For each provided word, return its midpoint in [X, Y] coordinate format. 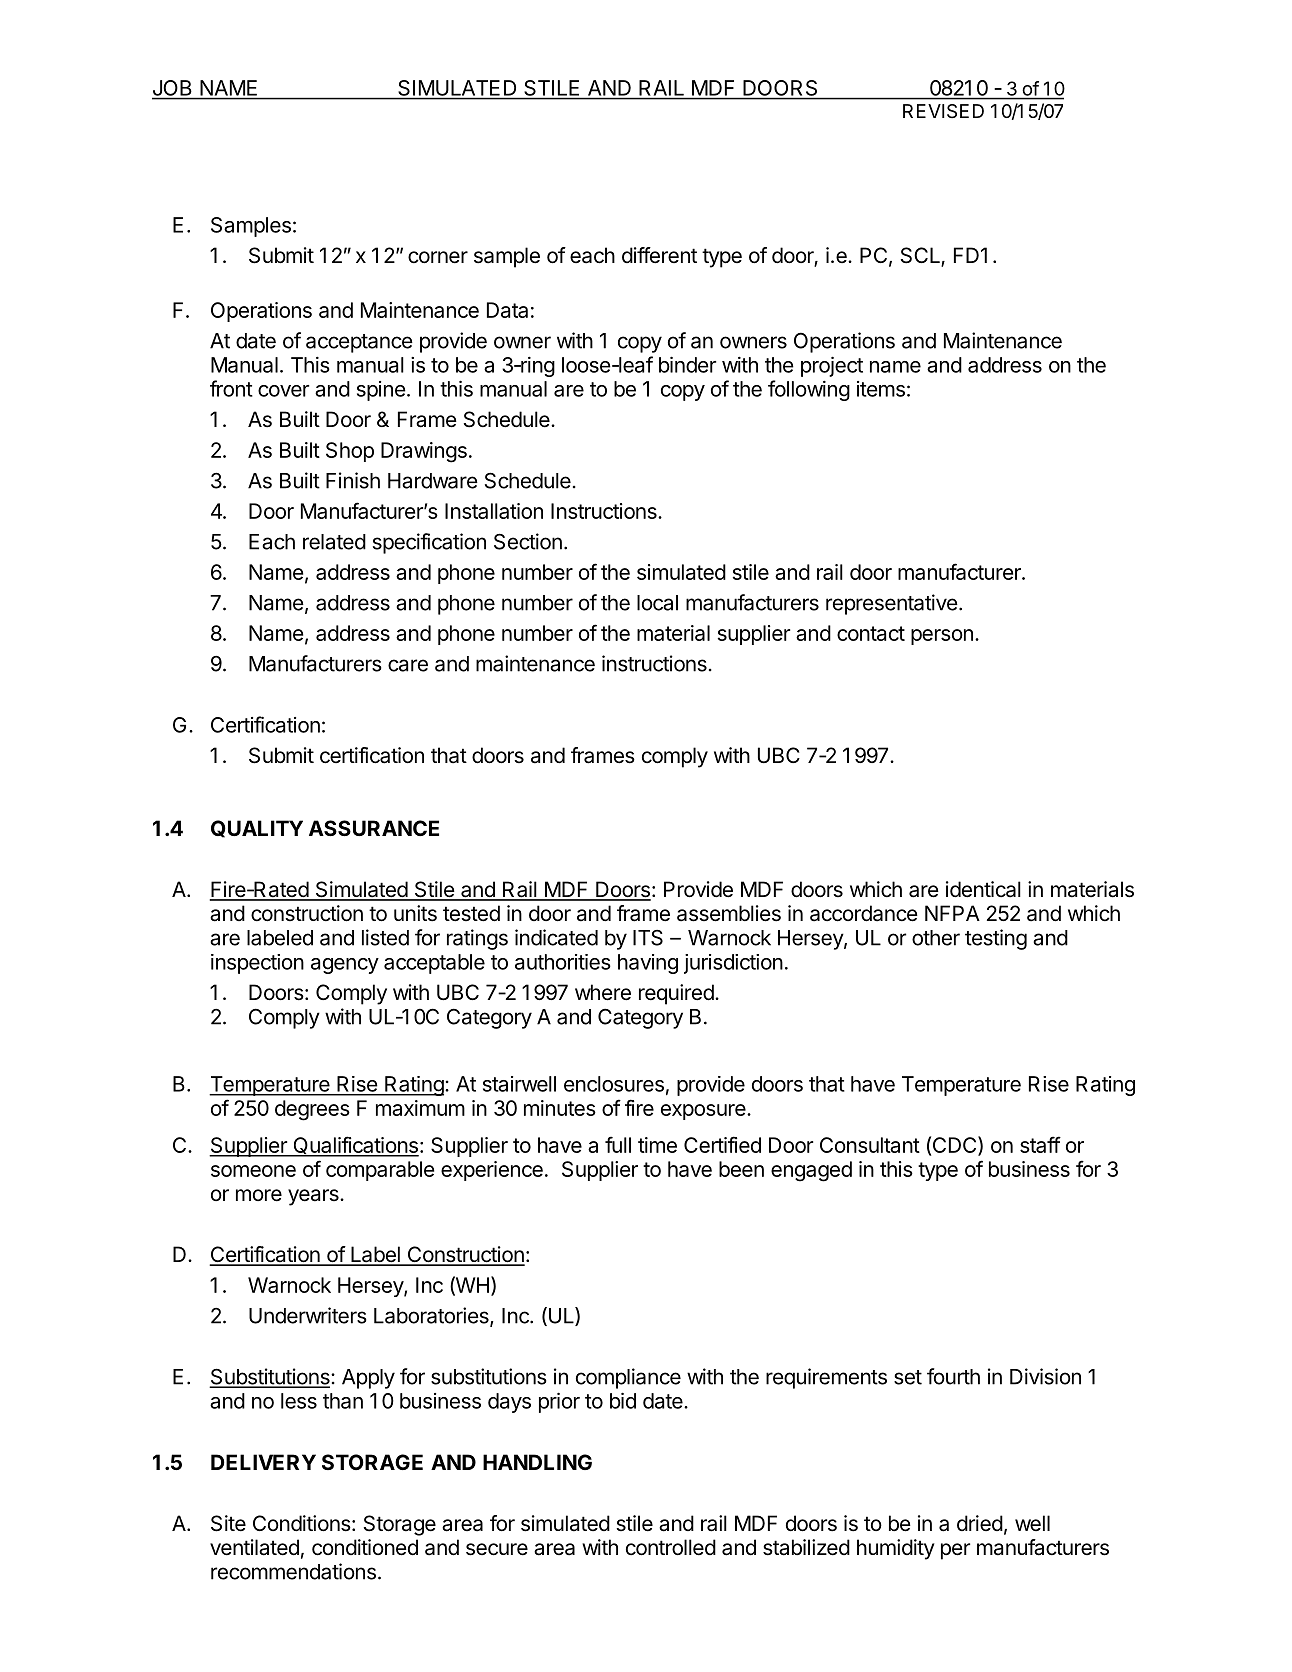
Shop [350, 452]
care [408, 665]
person [942, 637]
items [881, 389]
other [936, 938]
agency [345, 966]
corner [438, 257]
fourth [953, 1376]
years [314, 1197]
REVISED [943, 111]
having [648, 964]
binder [687, 364]
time [657, 1145]
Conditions [303, 1523]
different [659, 255]
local [657, 603]
